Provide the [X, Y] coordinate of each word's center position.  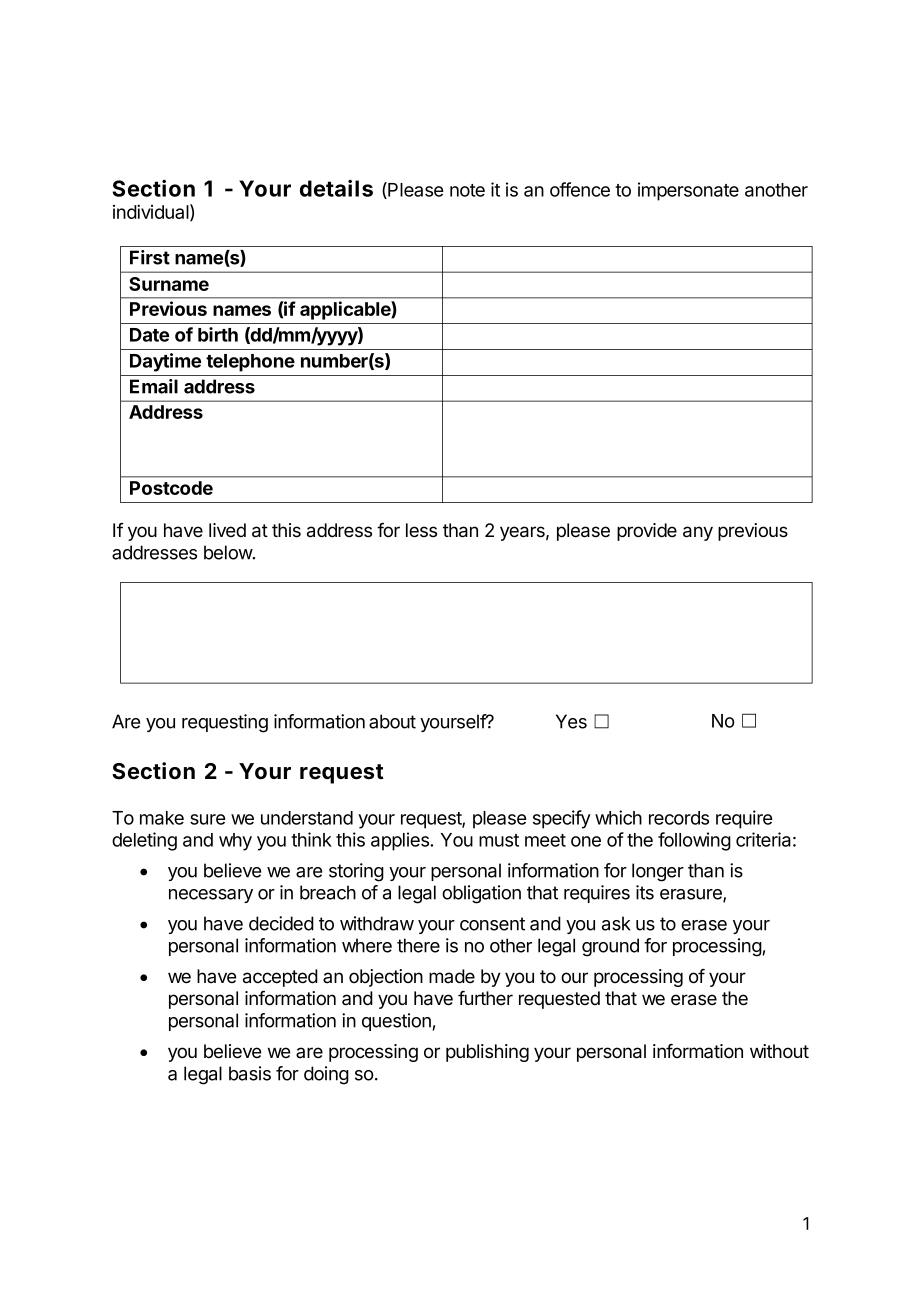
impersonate [688, 191]
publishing [487, 1053]
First [150, 257]
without [779, 1051]
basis [250, 1073]
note [467, 190]
